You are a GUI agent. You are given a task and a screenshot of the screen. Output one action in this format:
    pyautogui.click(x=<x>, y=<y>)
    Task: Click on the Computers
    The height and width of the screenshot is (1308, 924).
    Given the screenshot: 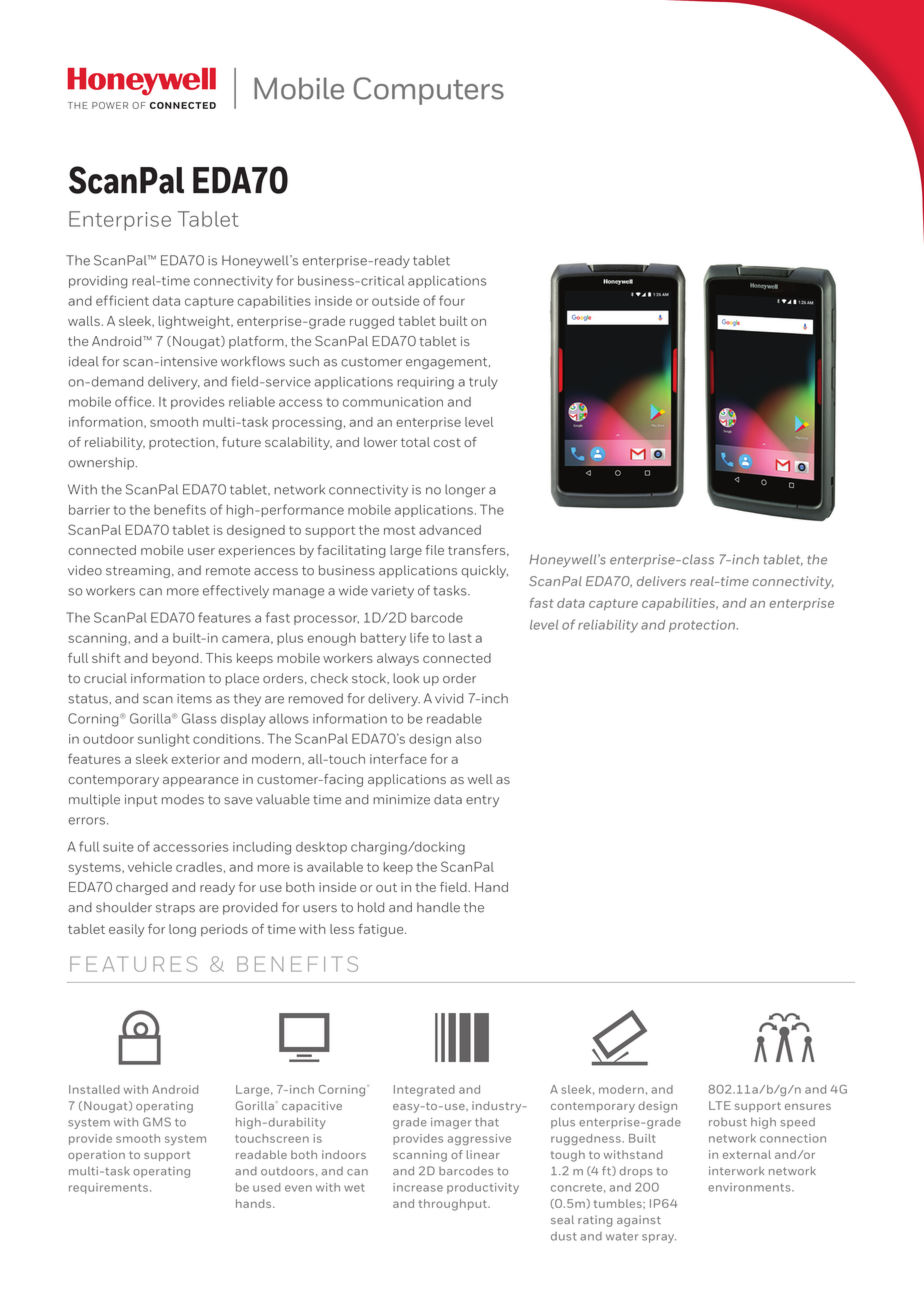 What is the action you would take?
    pyautogui.click(x=429, y=91)
